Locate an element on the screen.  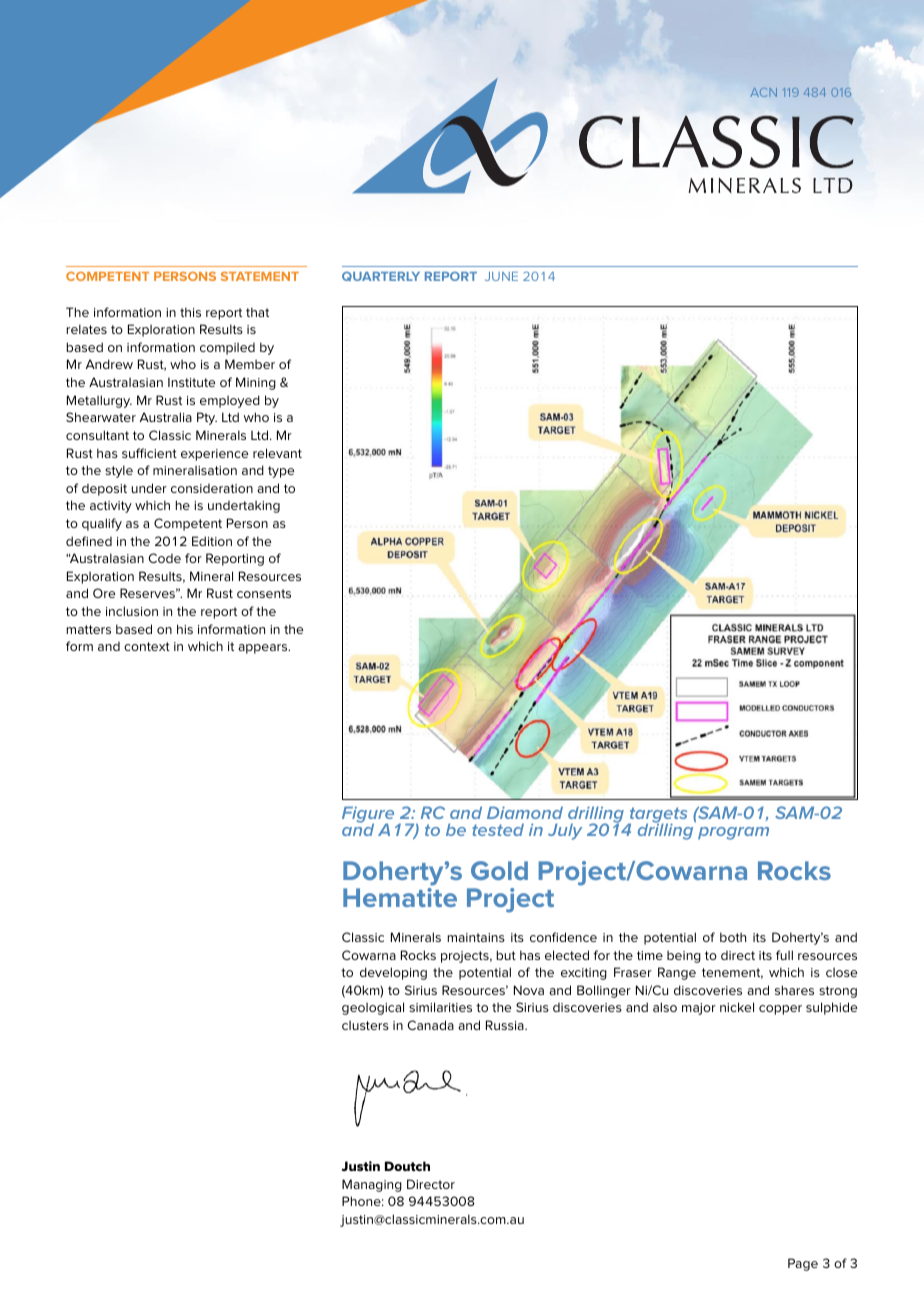
Canada is located at coordinates (430, 1025).
